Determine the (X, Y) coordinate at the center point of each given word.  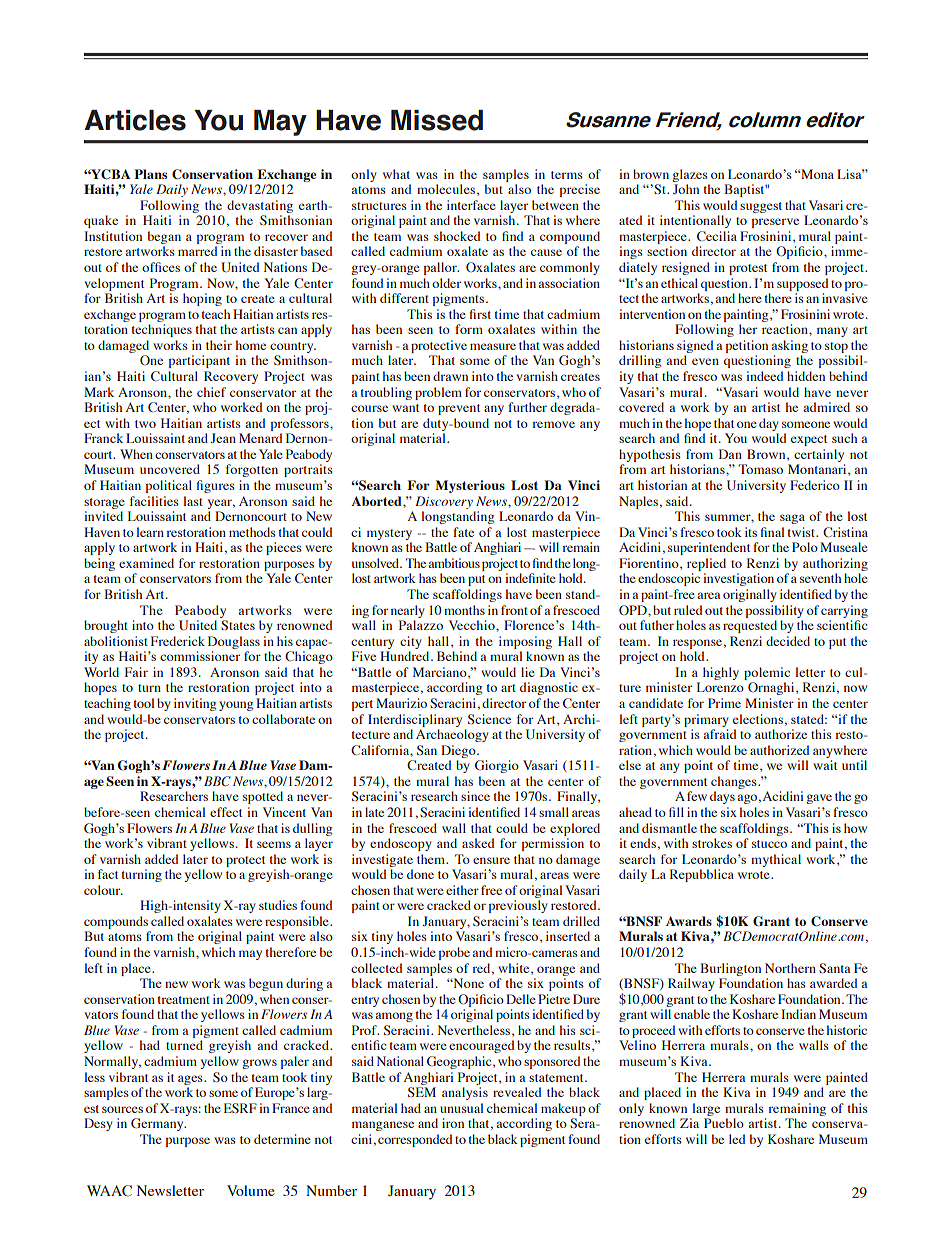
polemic (767, 673)
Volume (251, 1190)
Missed (437, 120)
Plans (150, 174)
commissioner (200, 656)
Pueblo (724, 1123)
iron (453, 1123)
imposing (525, 642)
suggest (761, 207)
